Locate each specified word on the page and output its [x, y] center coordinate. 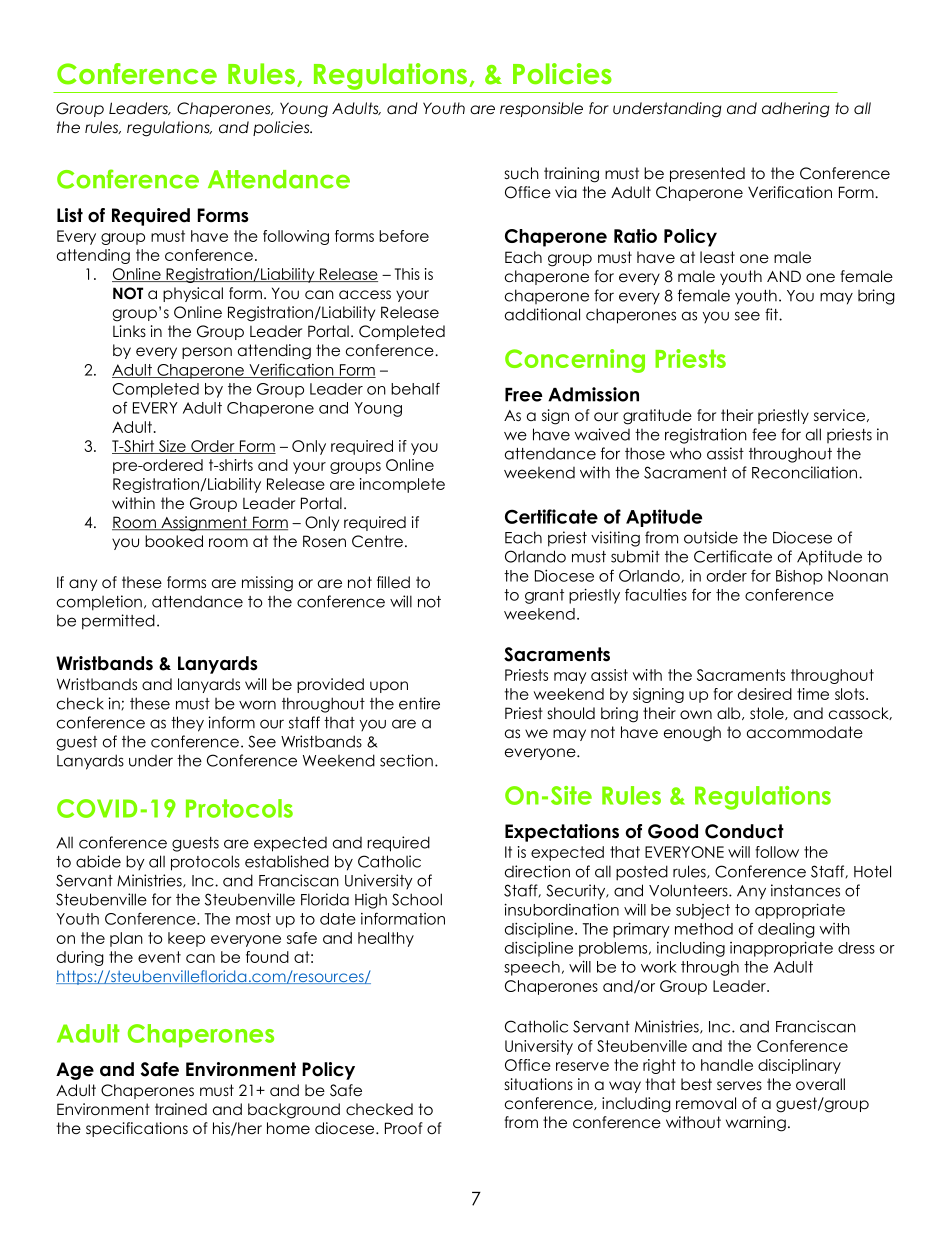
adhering [796, 110]
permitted [118, 622]
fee [764, 434]
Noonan [858, 576]
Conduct [744, 831]
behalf [415, 388]
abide [98, 861]
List [70, 215]
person [207, 353]
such [522, 173]
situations [539, 1084]
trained [181, 1109]
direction [537, 871]
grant [544, 596]
